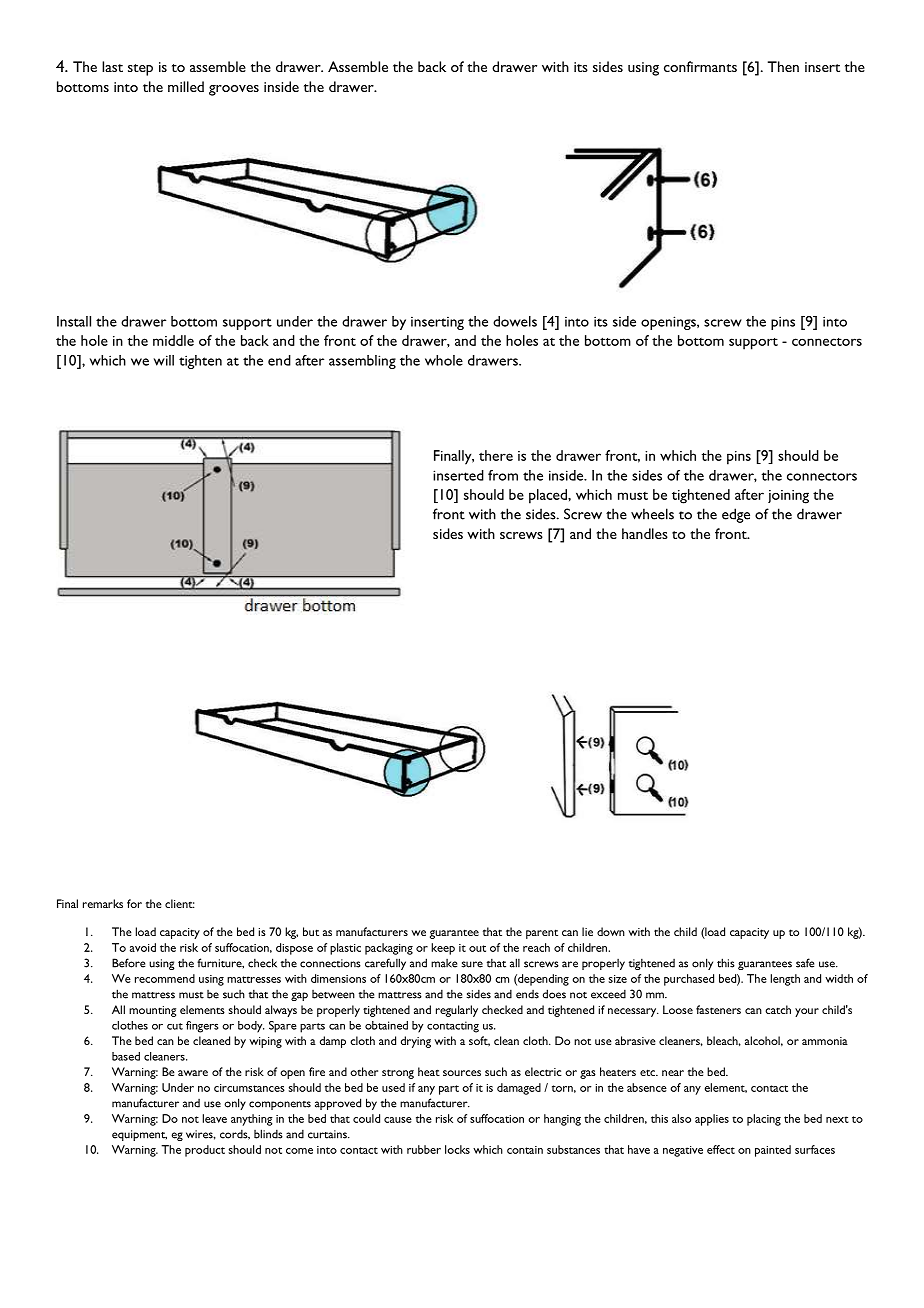 The height and width of the screenshot is (1308, 924). Describe the element at coordinates (180, 903) in the screenshot. I see `client` at that location.
